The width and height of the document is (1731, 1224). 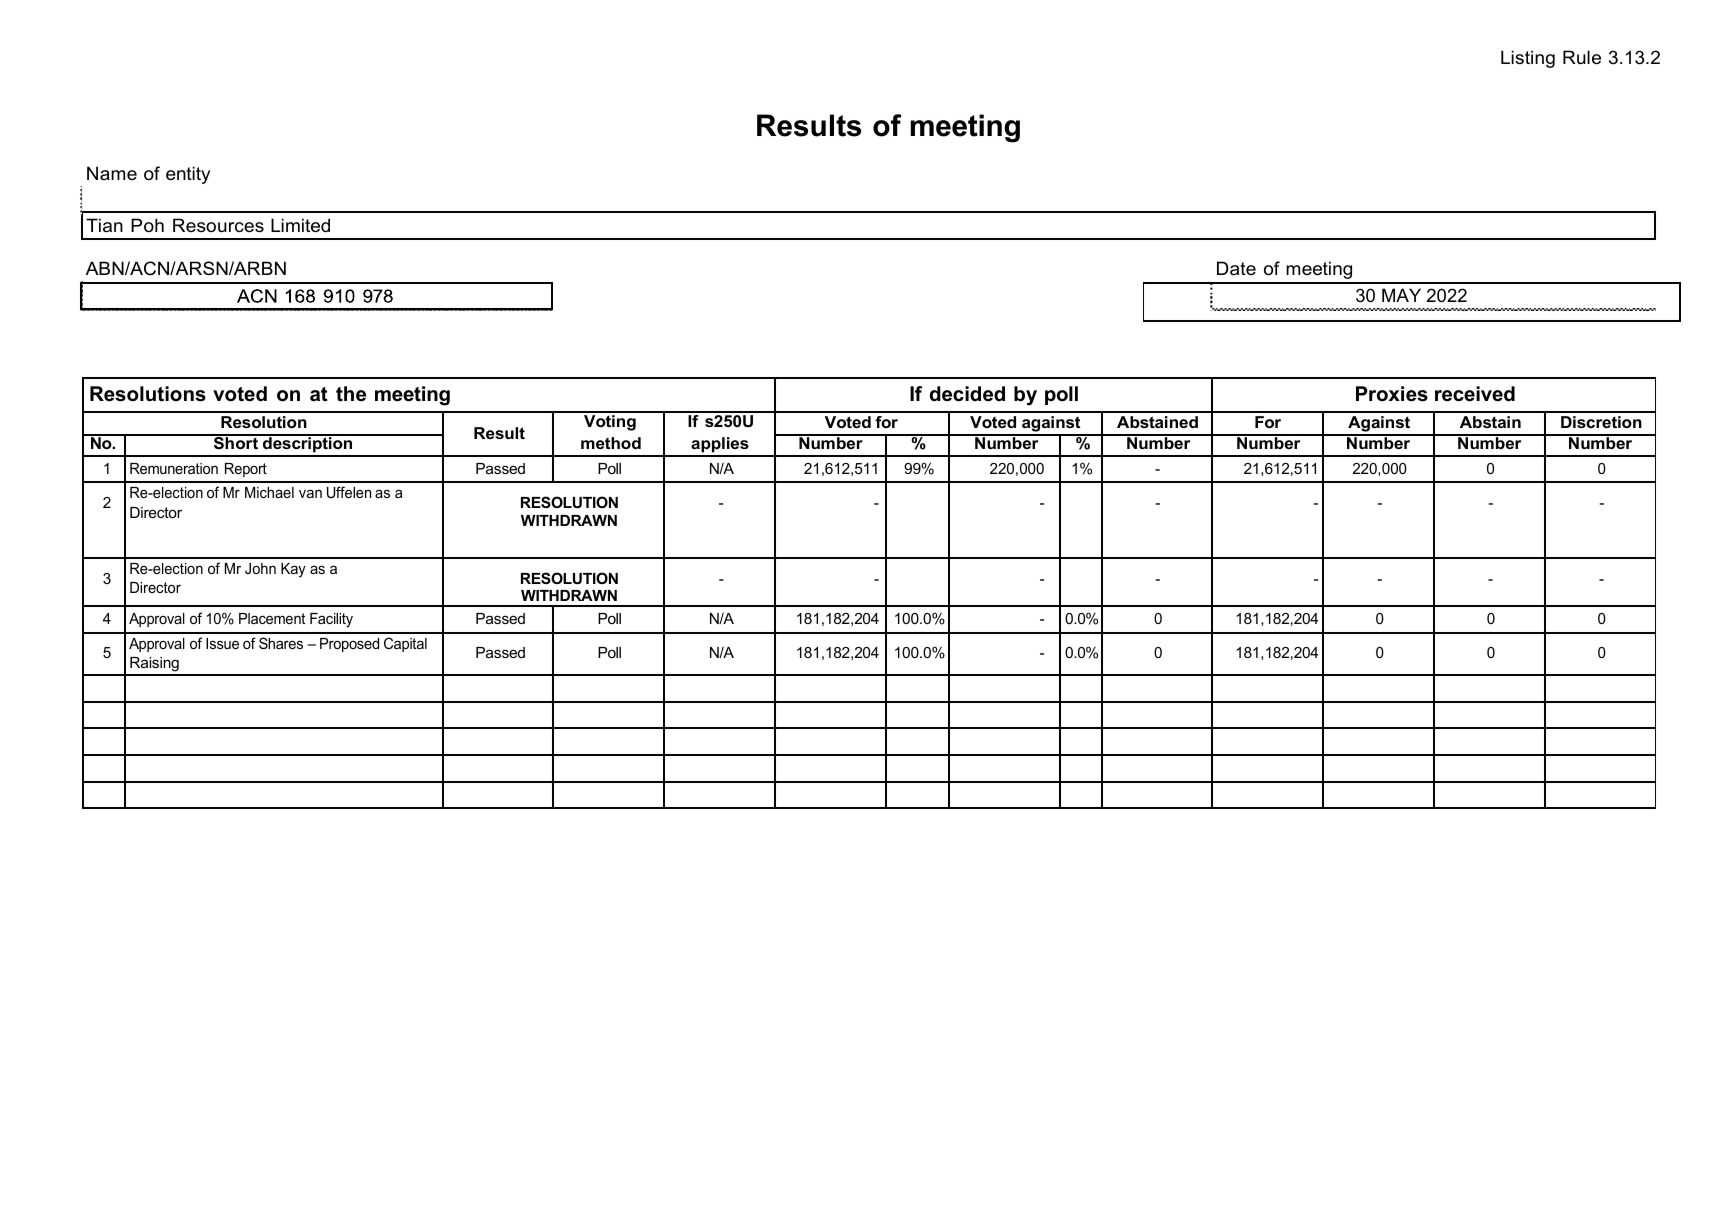 I want to click on Discretion, so click(x=1601, y=422).
